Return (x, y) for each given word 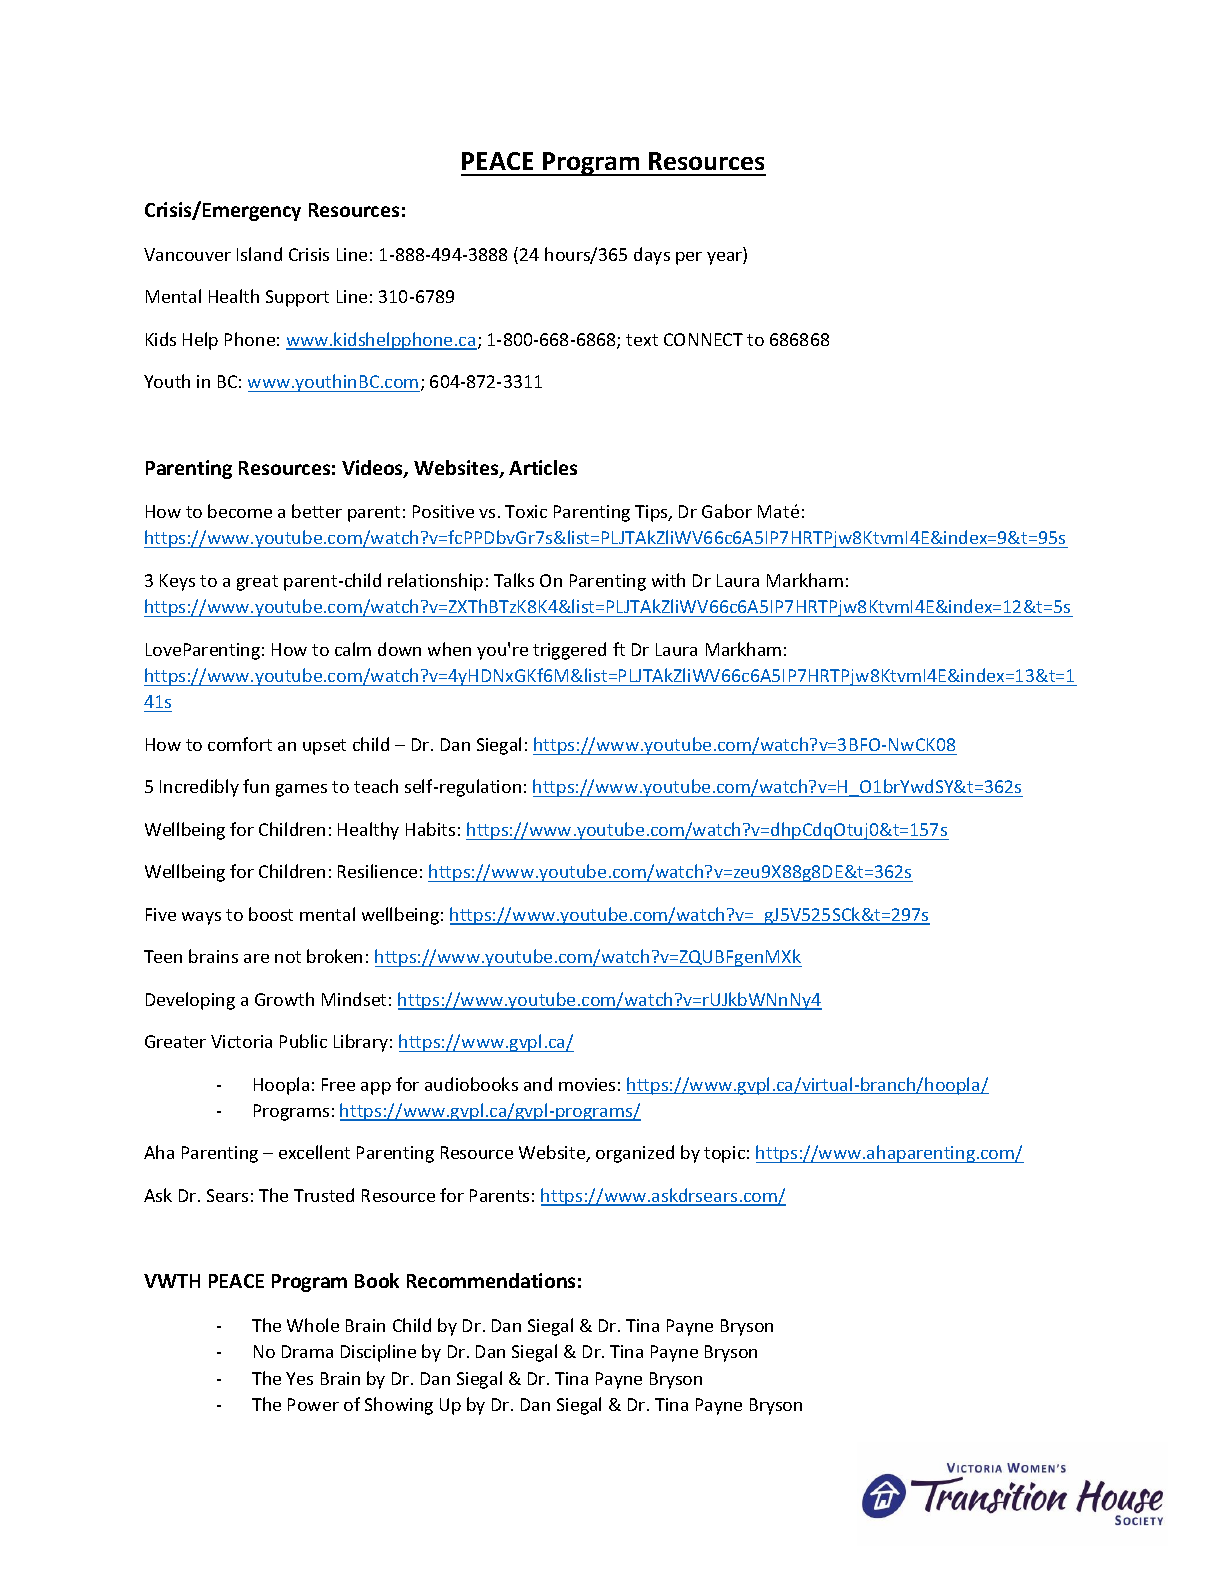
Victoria (241, 1041)
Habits (430, 829)
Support (297, 298)
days (652, 256)
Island (259, 254)
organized (635, 1154)
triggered (569, 651)
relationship (435, 582)
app (376, 1088)
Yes (299, 1378)
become (240, 511)
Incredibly (199, 788)
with (668, 580)
